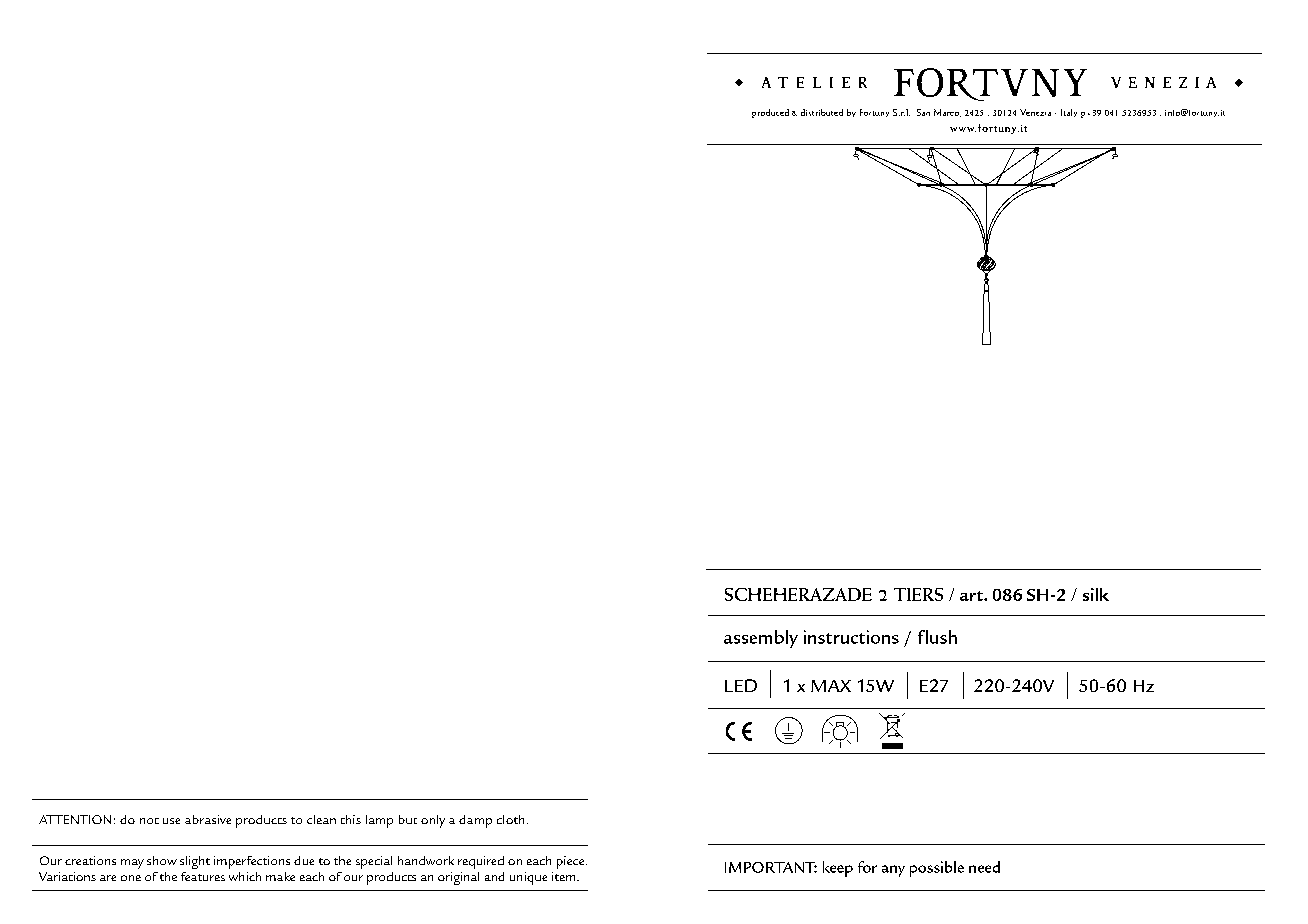  I want to click on Marco, so click(947, 113).
